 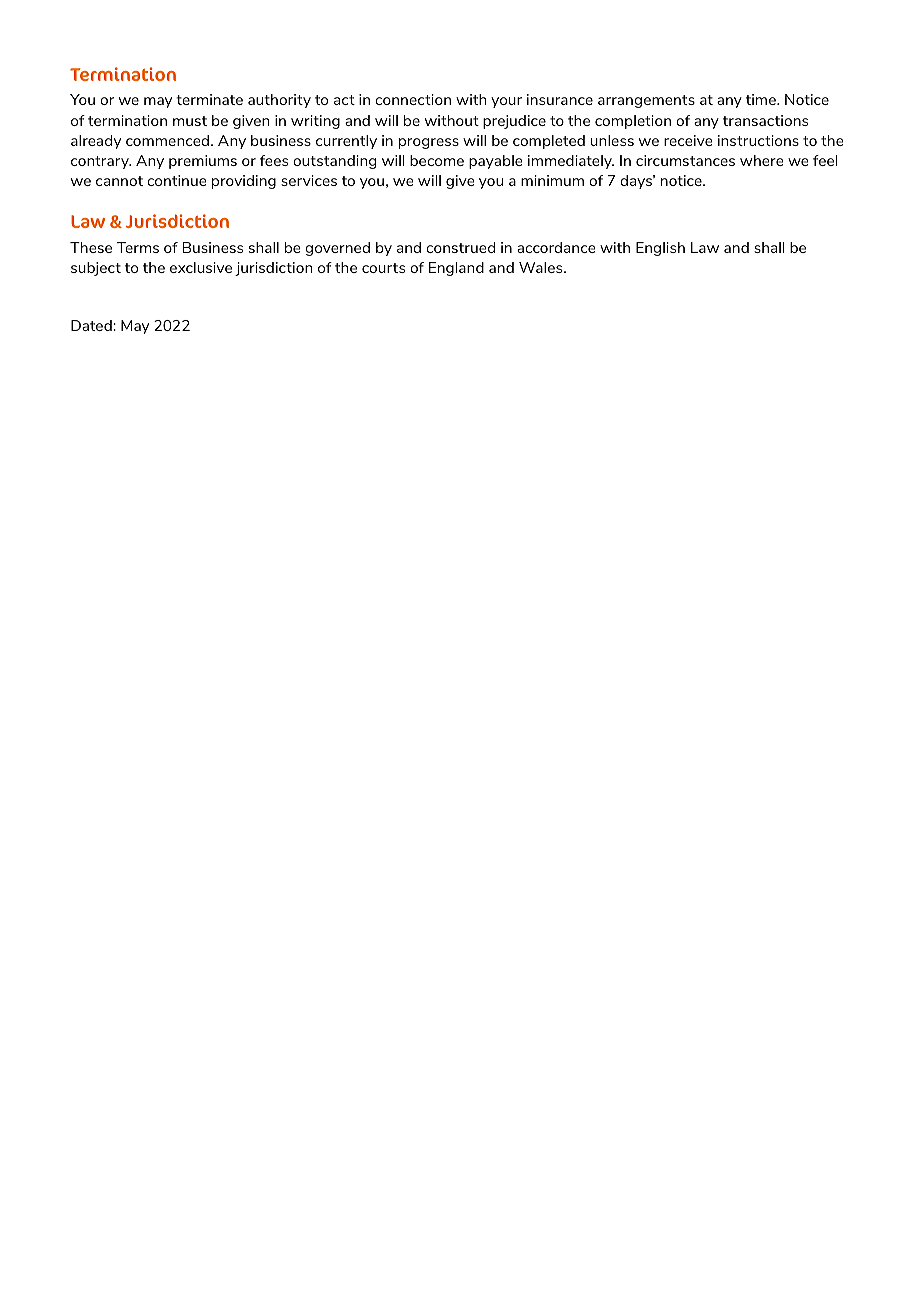 What do you see at coordinates (203, 162) in the screenshot?
I see `premiums` at bounding box center [203, 162].
